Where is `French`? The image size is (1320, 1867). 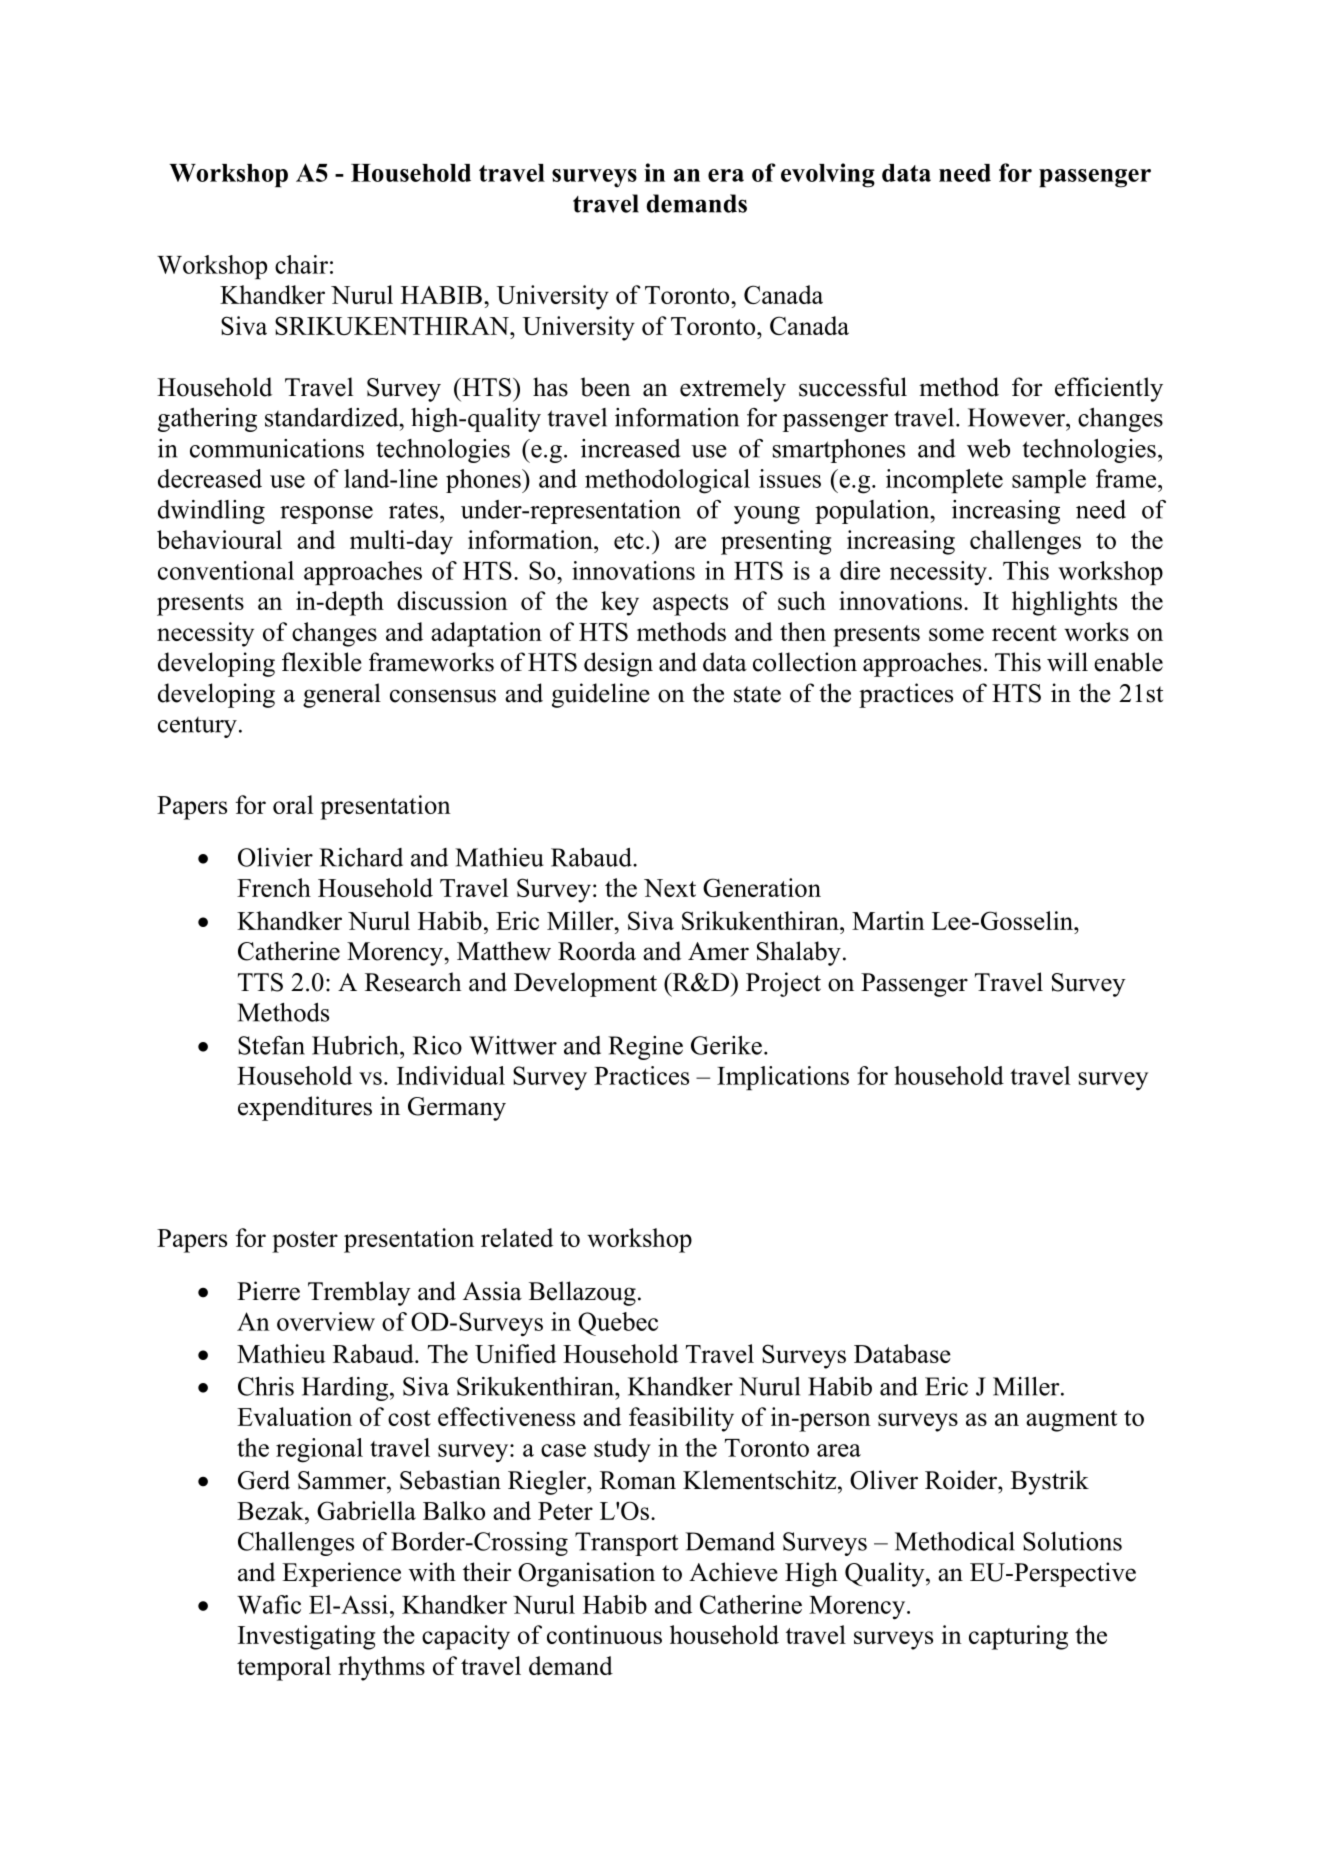 French is located at coordinates (274, 887).
